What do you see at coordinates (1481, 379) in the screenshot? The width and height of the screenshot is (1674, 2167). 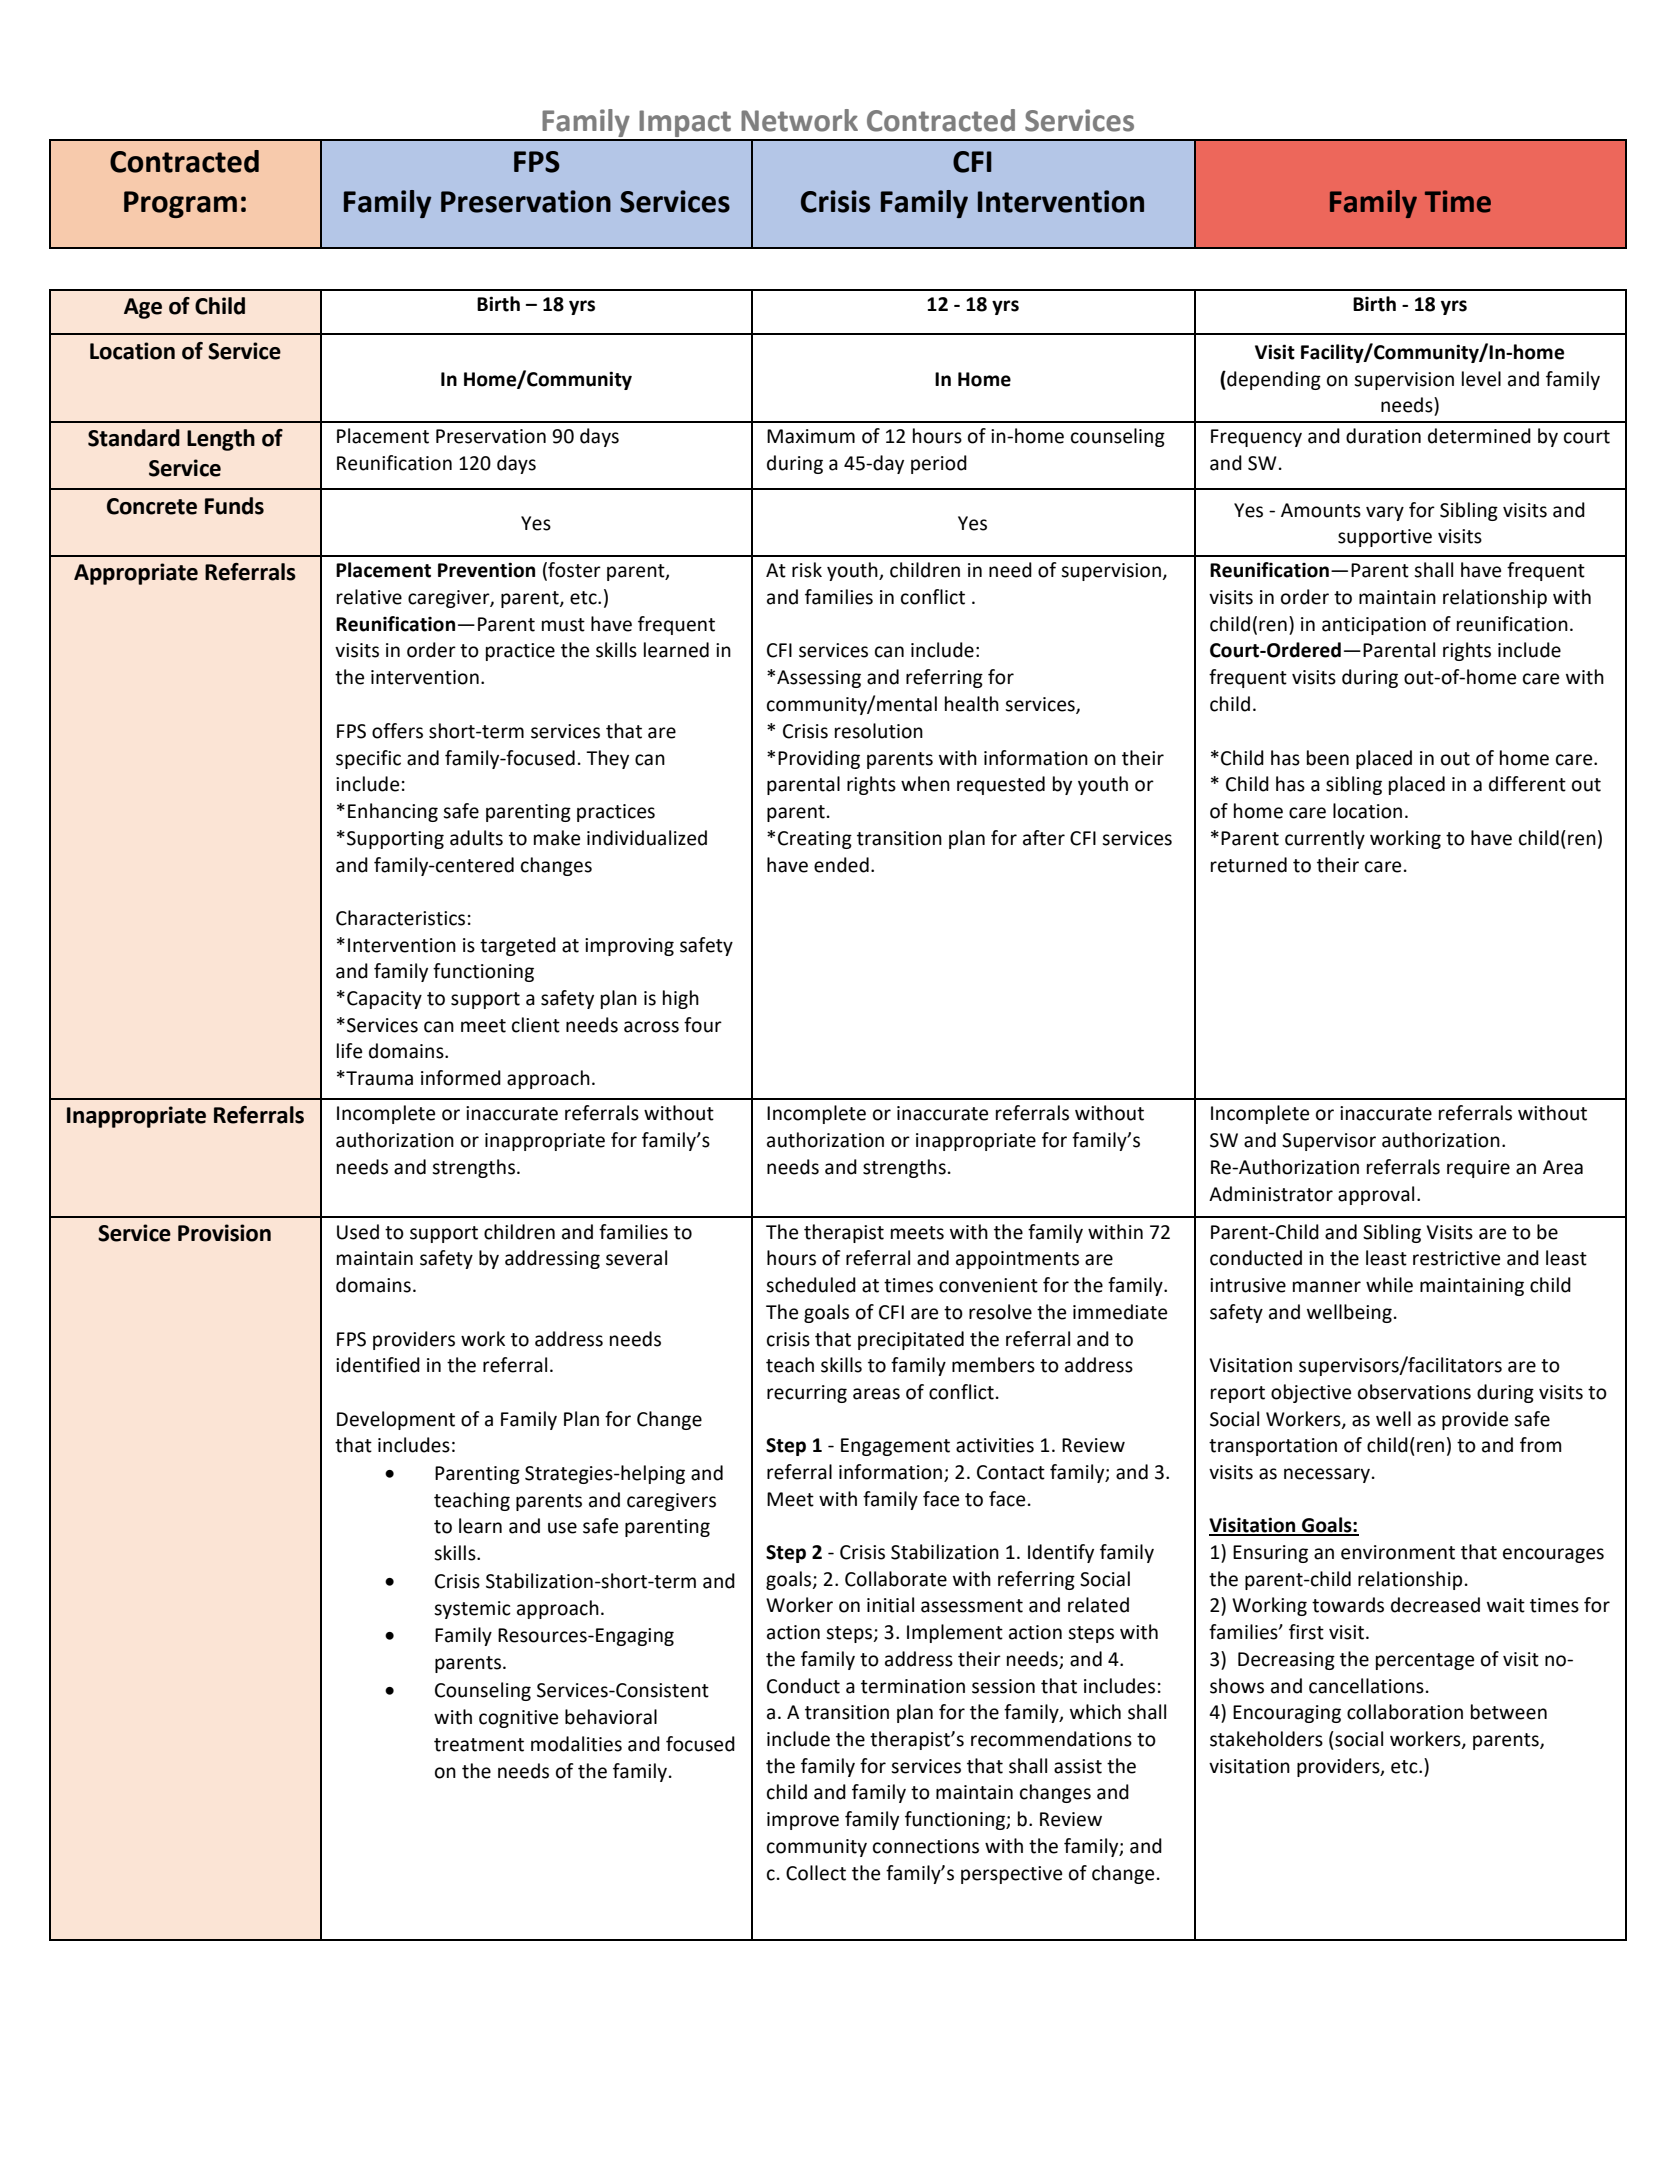 I see `level` at bounding box center [1481, 379].
